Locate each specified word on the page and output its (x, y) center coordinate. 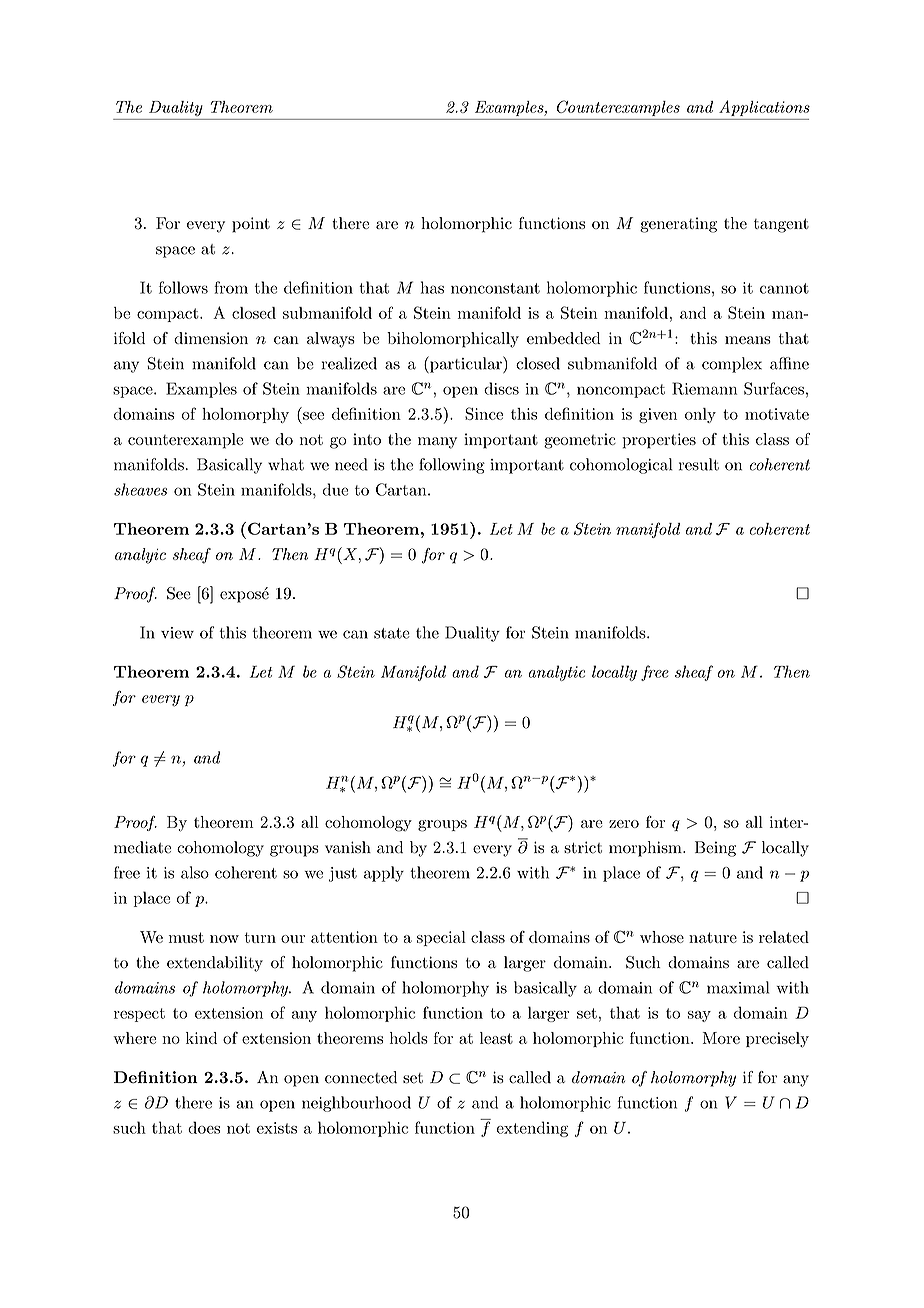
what (286, 464)
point (251, 225)
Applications (764, 108)
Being (715, 849)
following (452, 466)
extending (532, 1129)
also (195, 872)
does (204, 1127)
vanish (348, 847)
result (699, 464)
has (432, 287)
